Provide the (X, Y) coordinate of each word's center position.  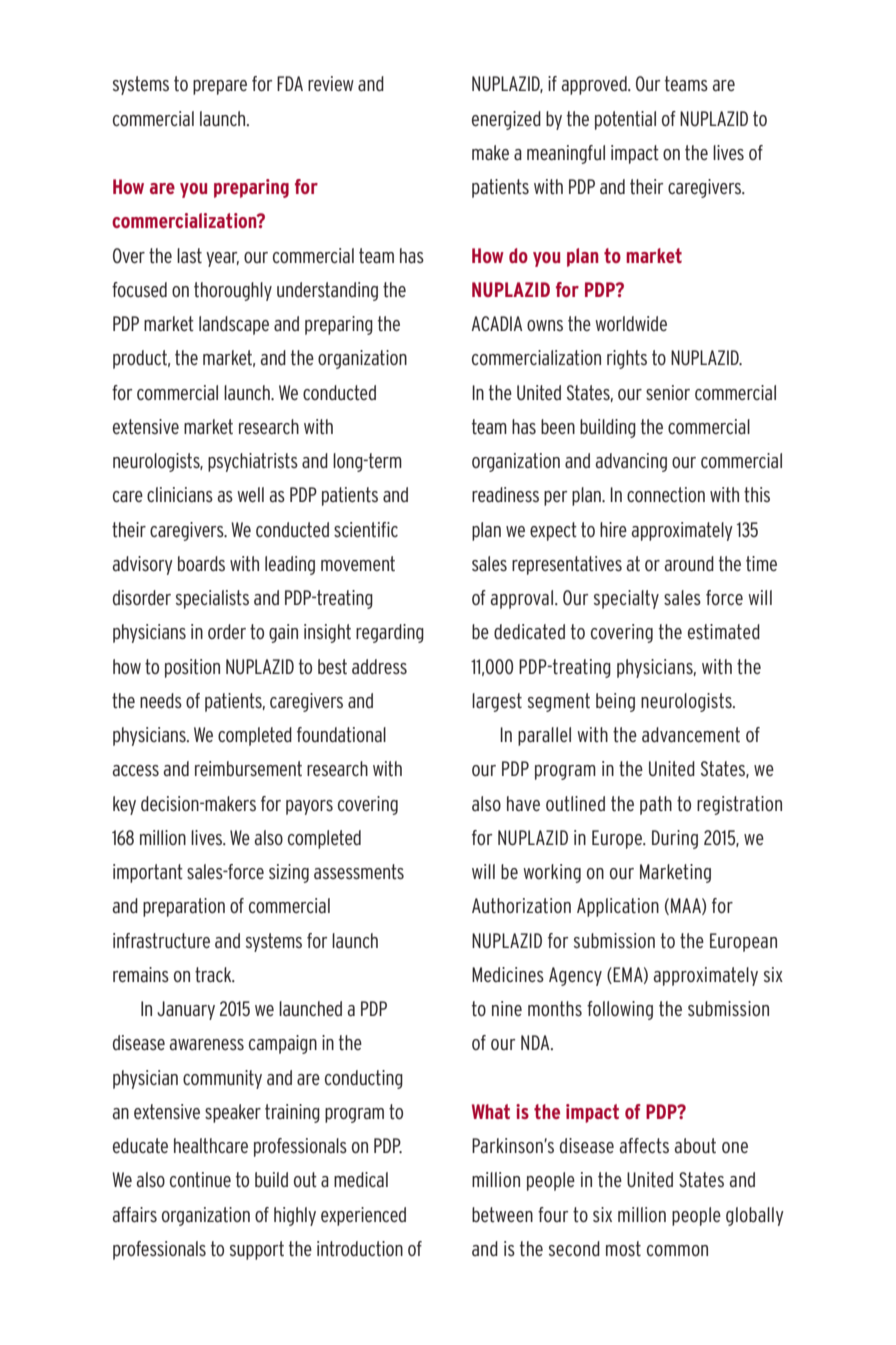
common (677, 1250)
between (502, 1215)
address (379, 666)
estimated (724, 631)
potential (625, 120)
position (192, 668)
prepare (220, 87)
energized (506, 120)
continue (200, 1180)
